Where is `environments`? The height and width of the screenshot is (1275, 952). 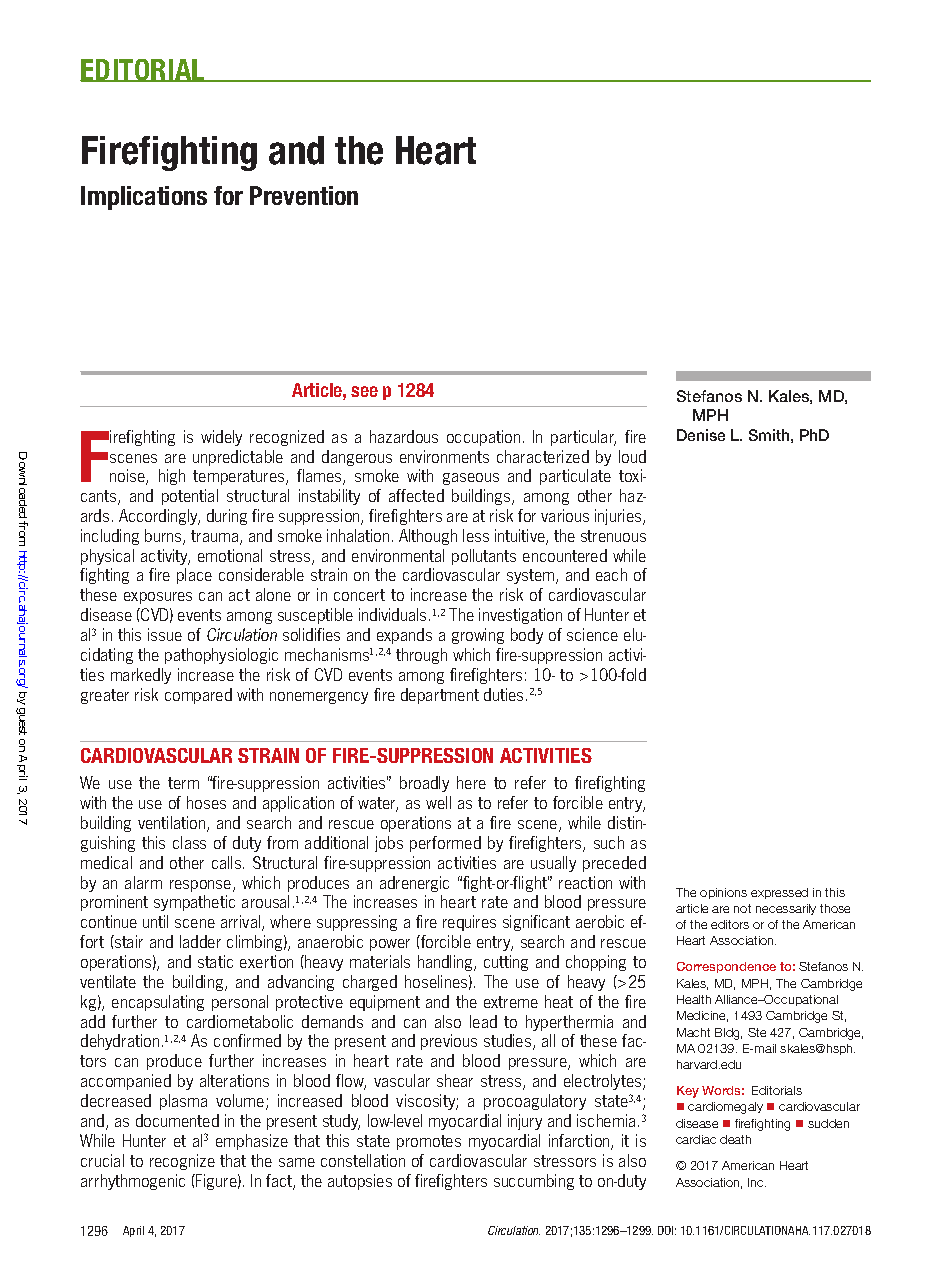 environments is located at coordinates (444, 456).
